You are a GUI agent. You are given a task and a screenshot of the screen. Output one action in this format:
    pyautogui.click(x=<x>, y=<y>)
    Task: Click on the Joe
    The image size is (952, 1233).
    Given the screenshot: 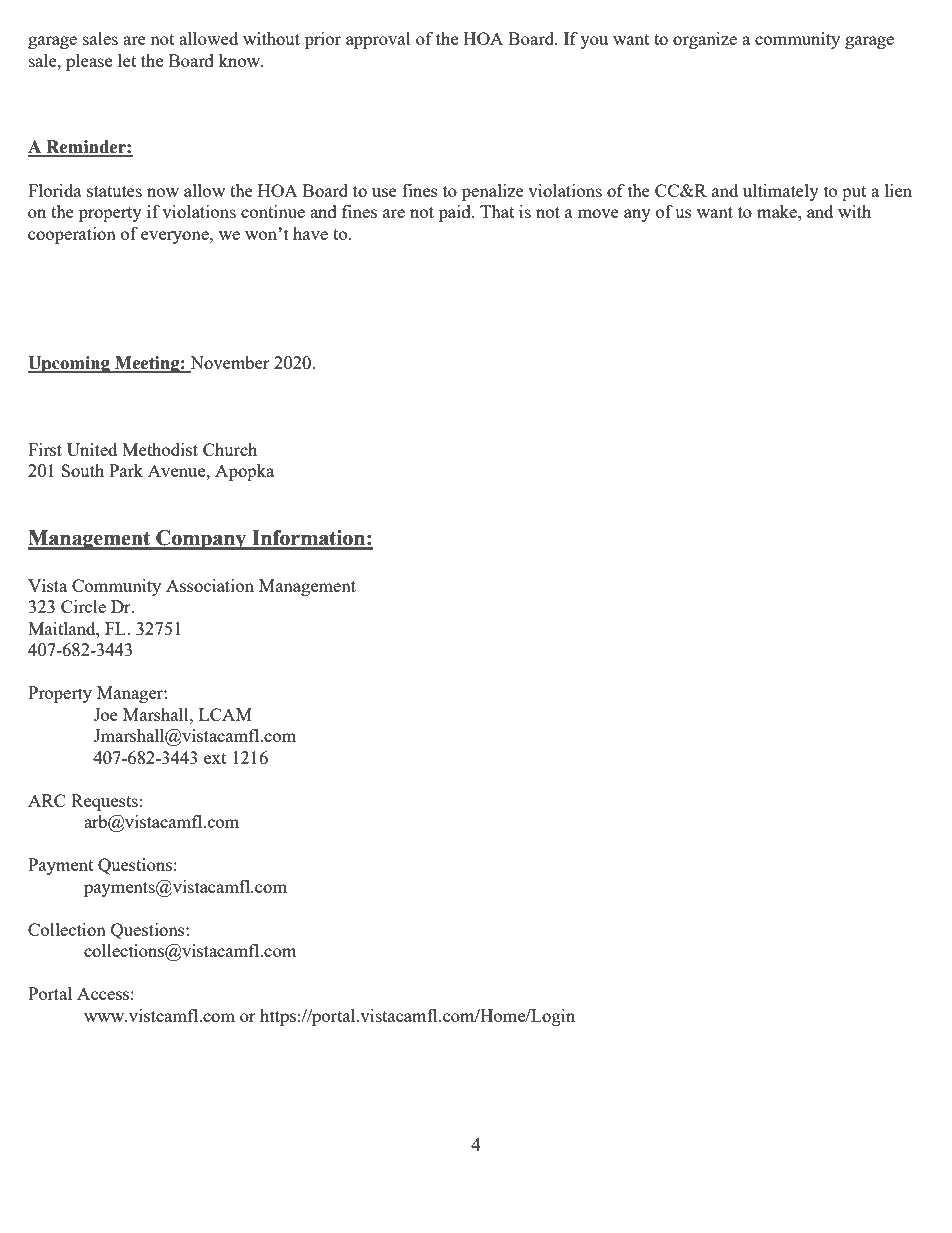 What is the action you would take?
    pyautogui.click(x=105, y=714)
